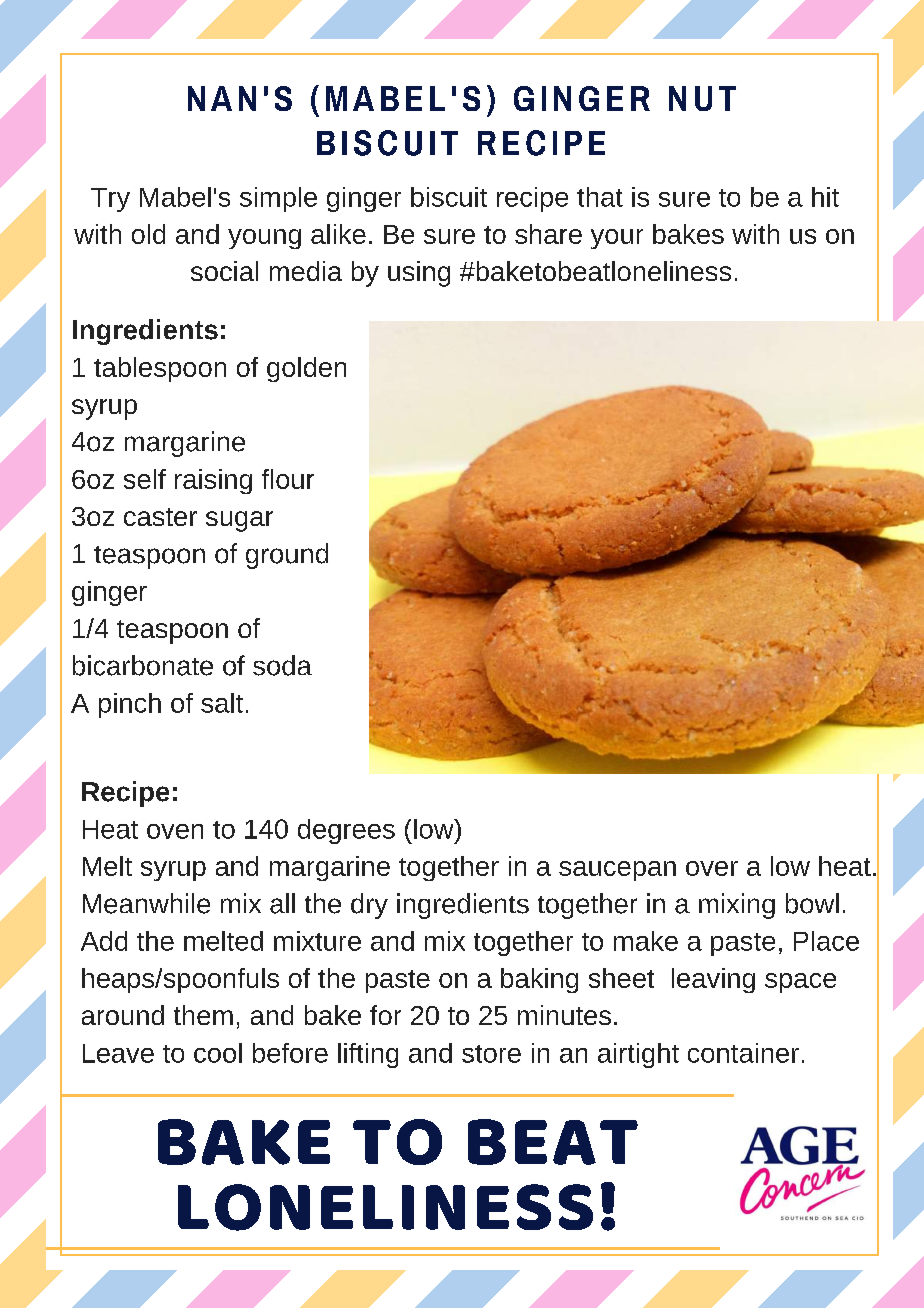 The height and width of the screenshot is (1308, 924). I want to click on your, so click(617, 239).
